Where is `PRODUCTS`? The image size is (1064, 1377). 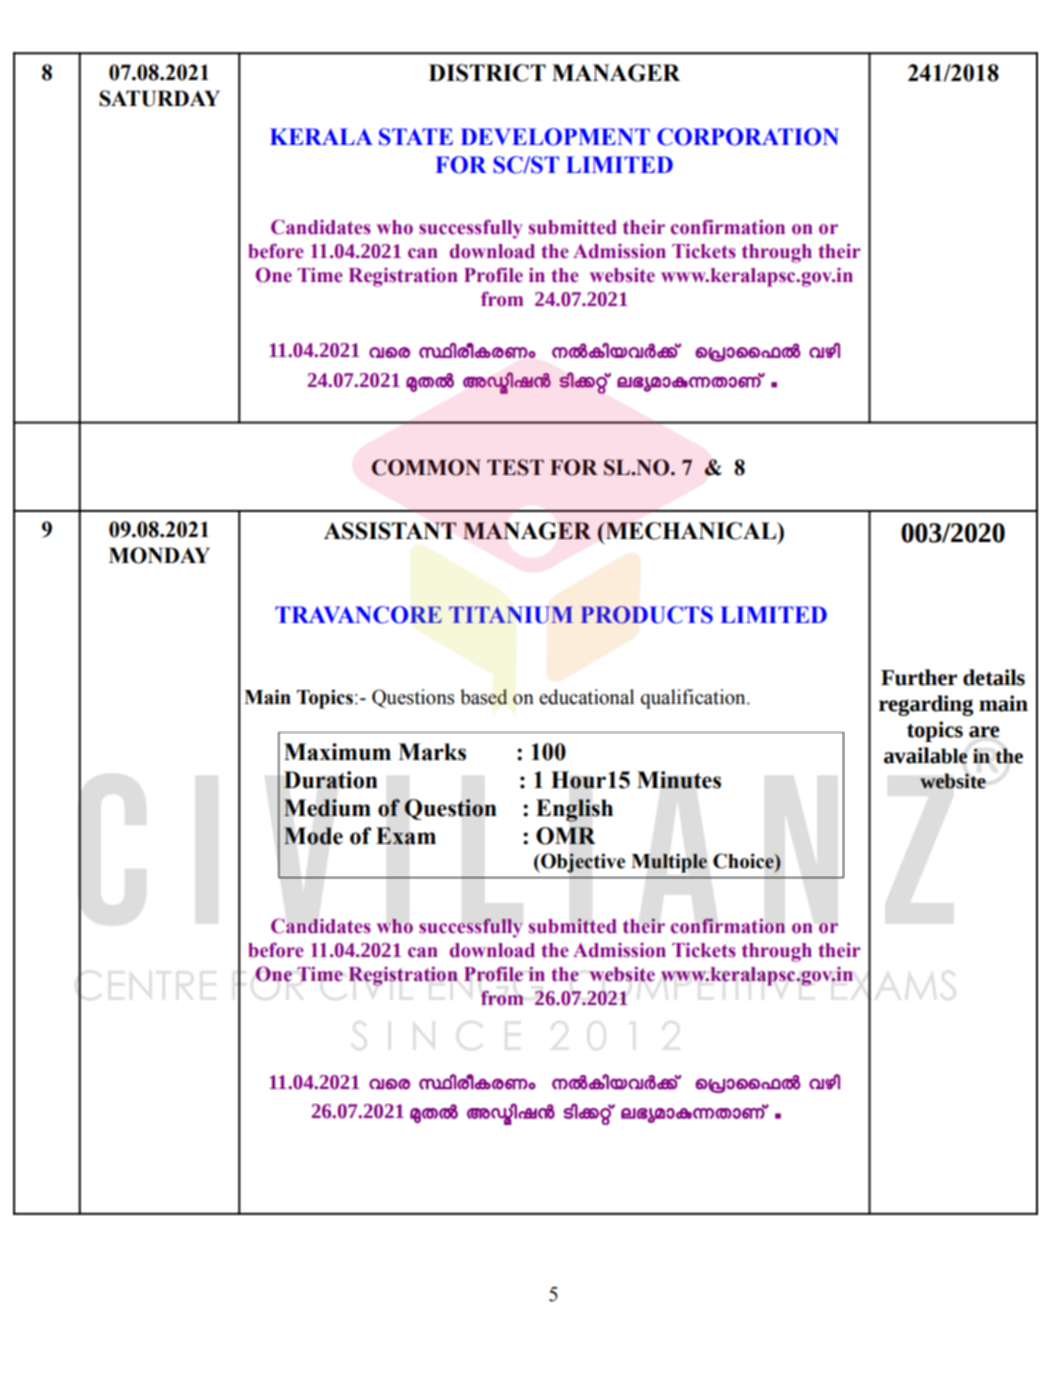 PRODUCTS is located at coordinates (646, 615).
